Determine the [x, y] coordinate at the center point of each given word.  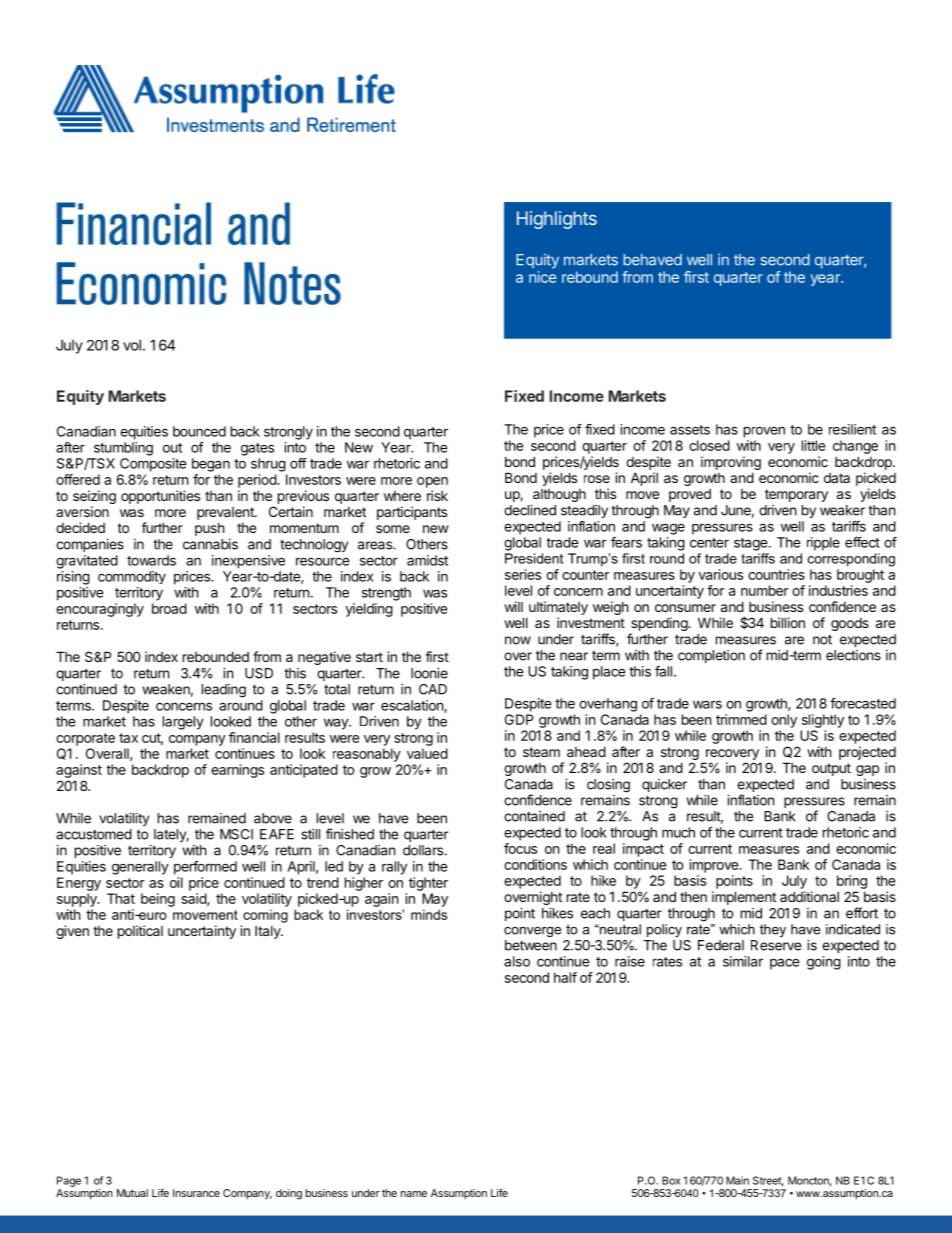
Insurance [196, 1193]
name [414, 1194]
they [773, 930]
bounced [199, 431]
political [140, 932]
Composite [153, 465]
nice [542, 277]
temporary [796, 495]
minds [429, 914]
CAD [433, 689]
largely [183, 723]
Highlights [557, 220]
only [784, 721]
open [432, 482]
